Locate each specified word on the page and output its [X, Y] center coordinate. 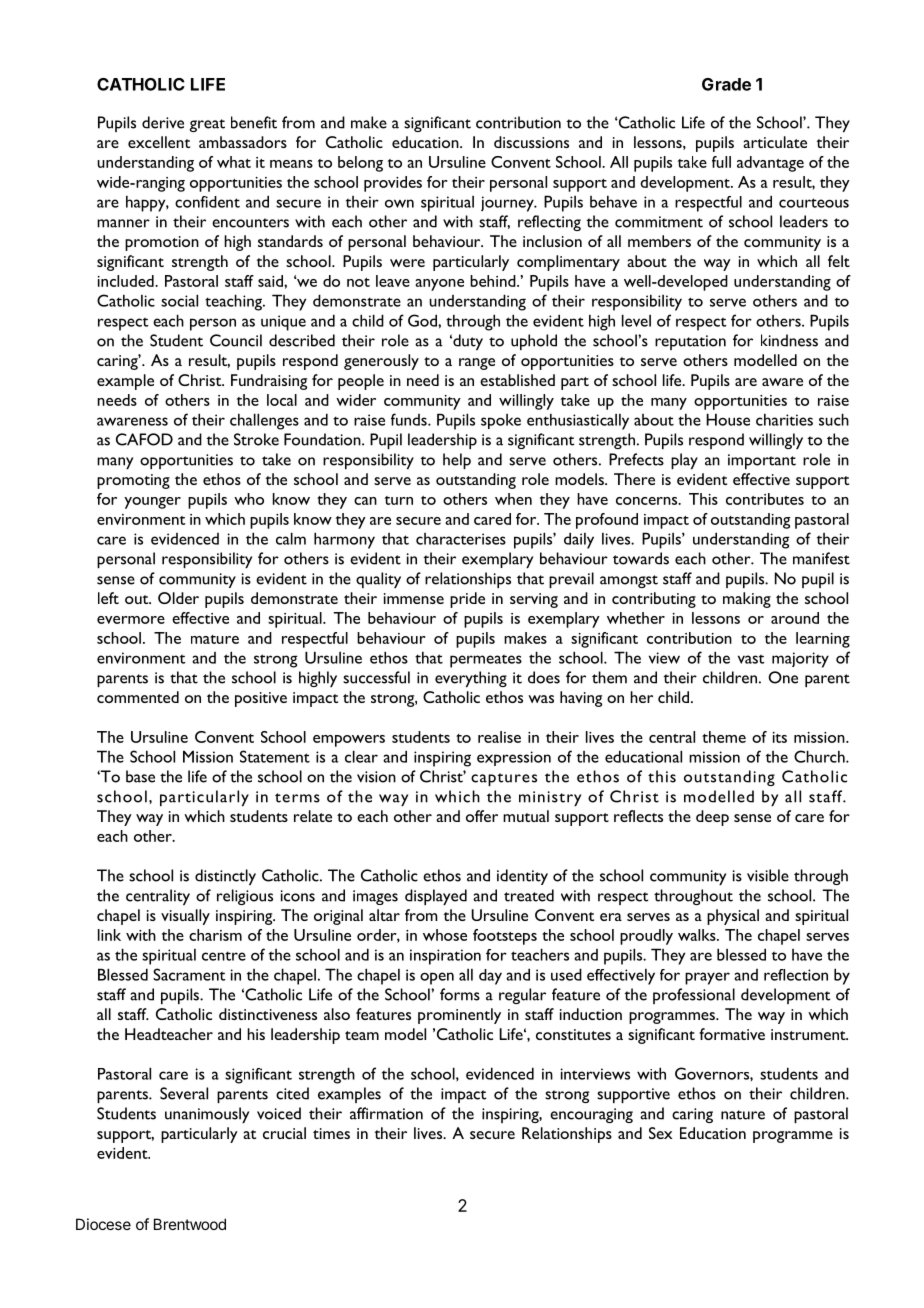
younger [152, 503]
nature [743, 1115]
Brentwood [190, 1224]
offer [482, 816]
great [207, 125]
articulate [775, 142]
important [762, 461]
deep [712, 818]
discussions [531, 142]
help [457, 461]
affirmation [386, 1113]
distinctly [225, 877]
